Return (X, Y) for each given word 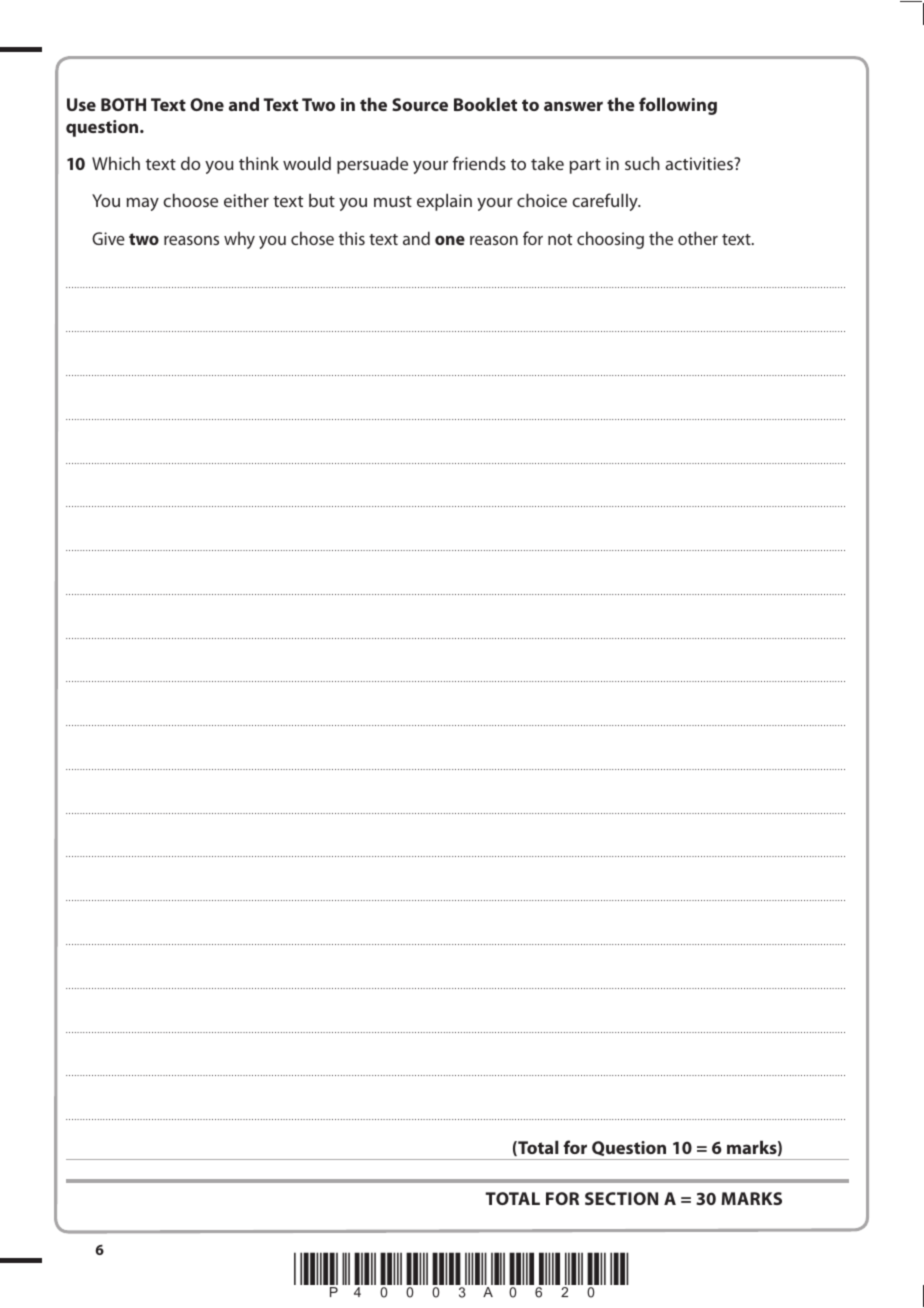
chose (312, 238)
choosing (610, 240)
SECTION (621, 1198)
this (352, 238)
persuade (372, 165)
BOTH (123, 104)
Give (108, 238)
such (642, 163)
